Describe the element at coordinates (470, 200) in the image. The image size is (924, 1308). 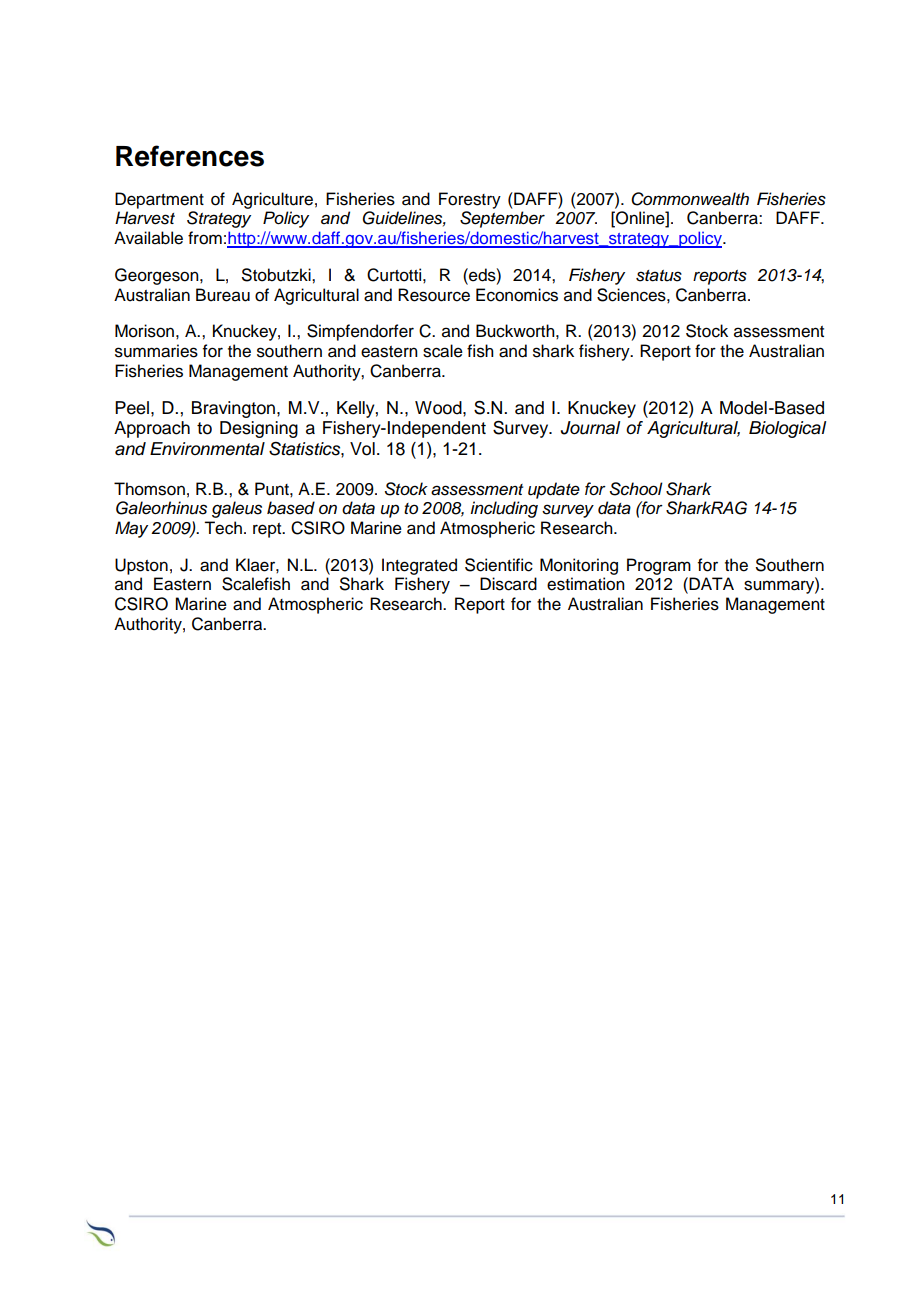
I see `Forestry` at that location.
